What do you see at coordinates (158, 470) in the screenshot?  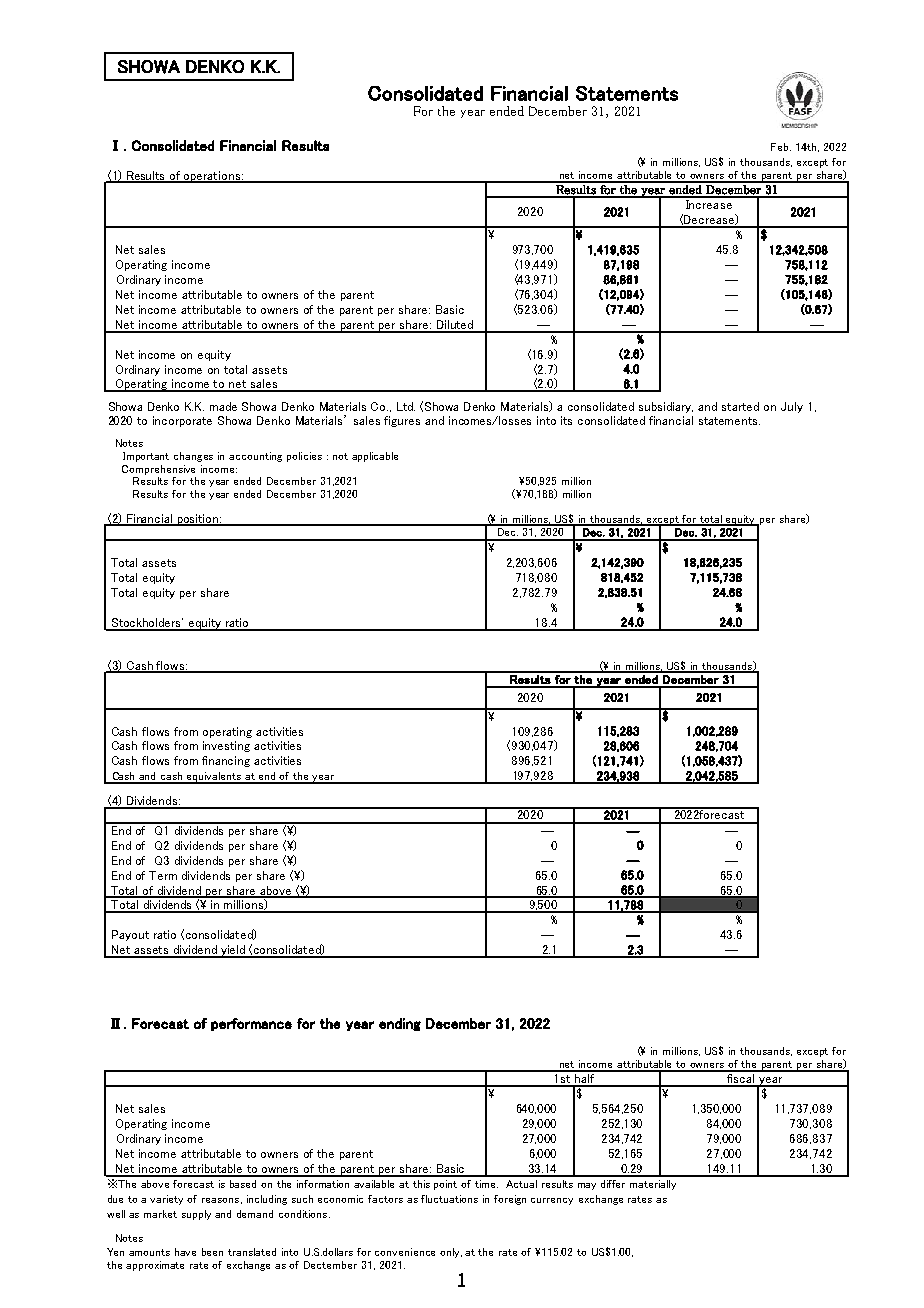 I see `Comprehensive` at bounding box center [158, 470].
